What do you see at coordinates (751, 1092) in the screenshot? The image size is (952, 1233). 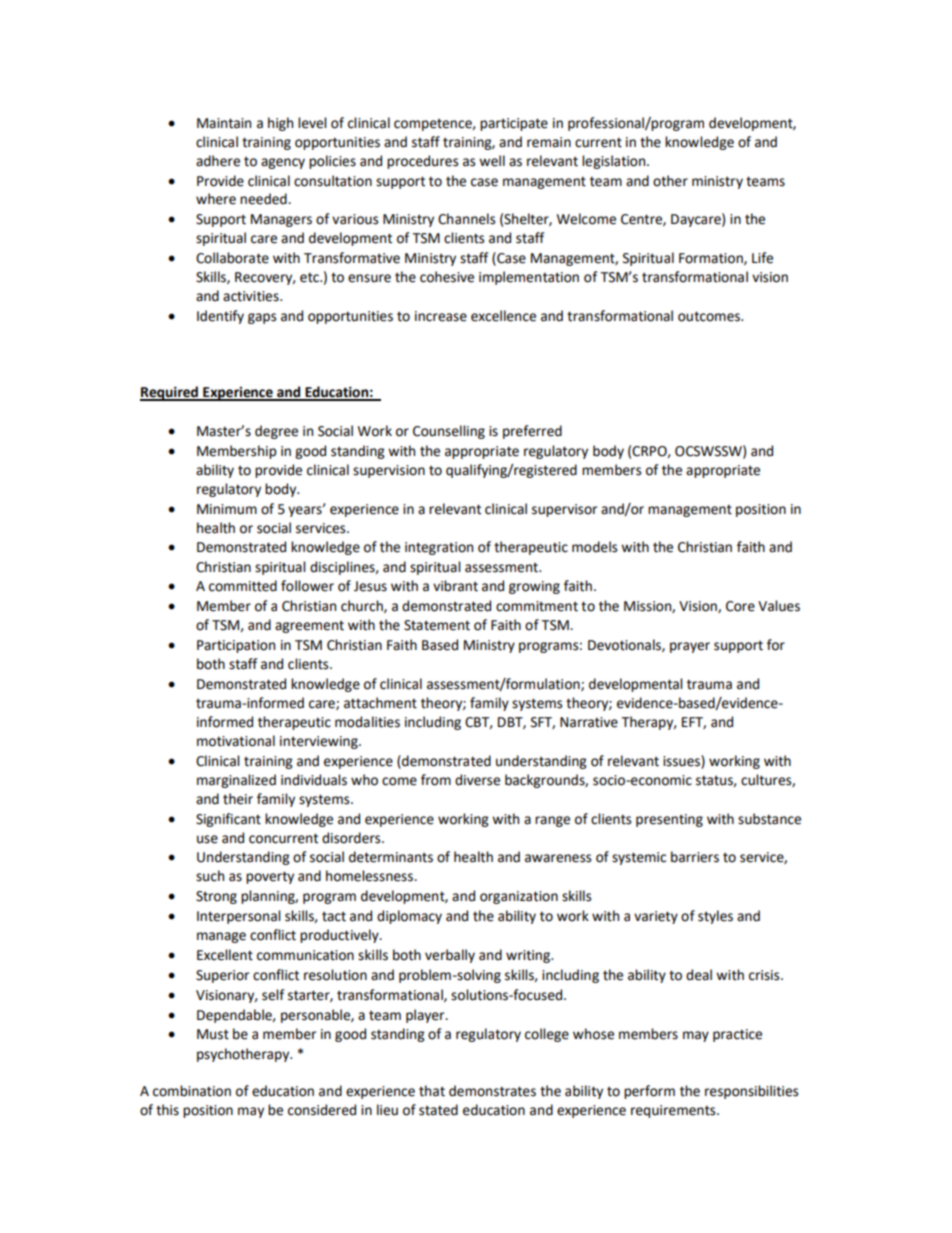 I see `responsibilities` at bounding box center [751, 1092].
